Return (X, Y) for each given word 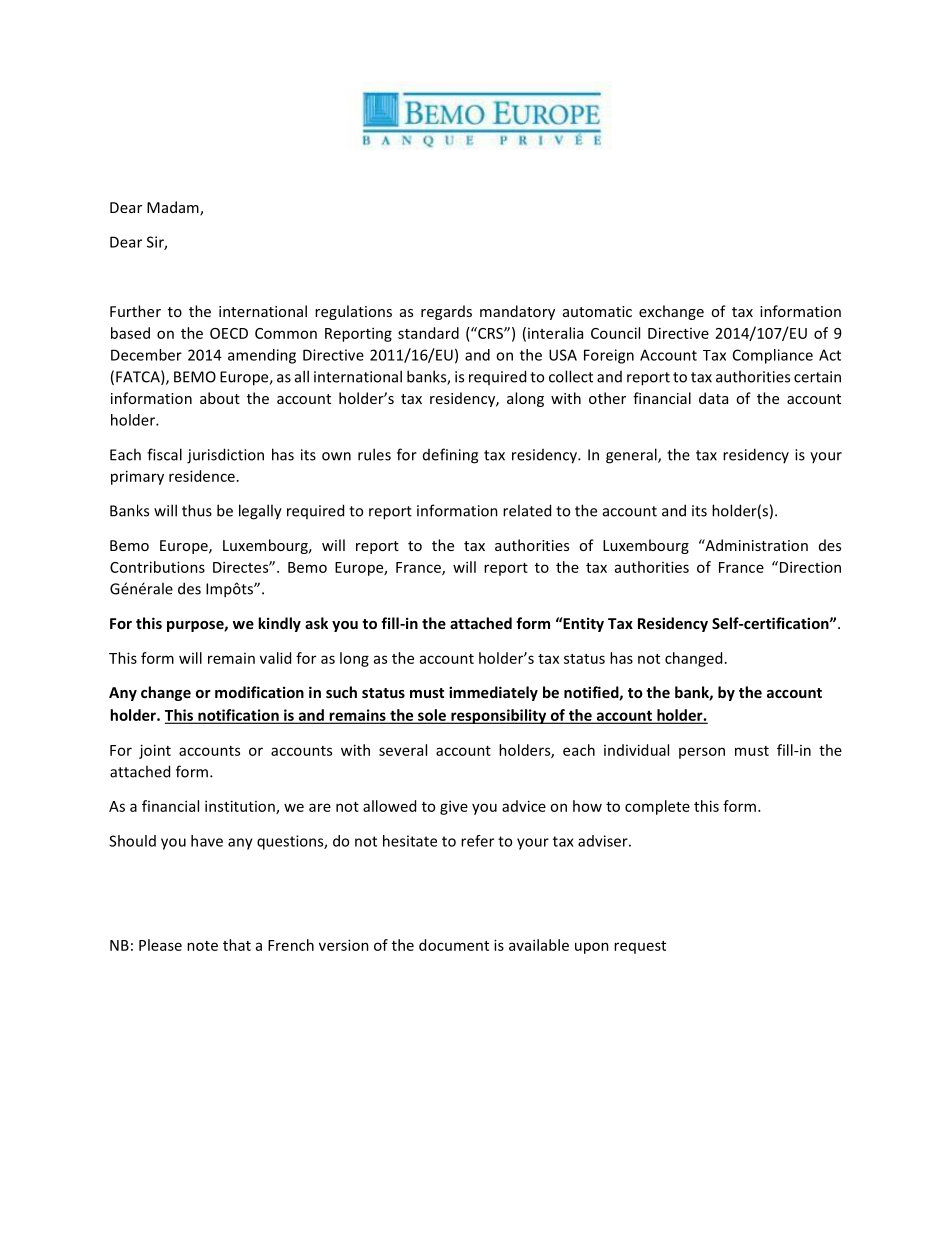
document (454, 945)
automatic (597, 311)
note (202, 946)
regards (446, 312)
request (640, 947)
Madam (174, 208)
